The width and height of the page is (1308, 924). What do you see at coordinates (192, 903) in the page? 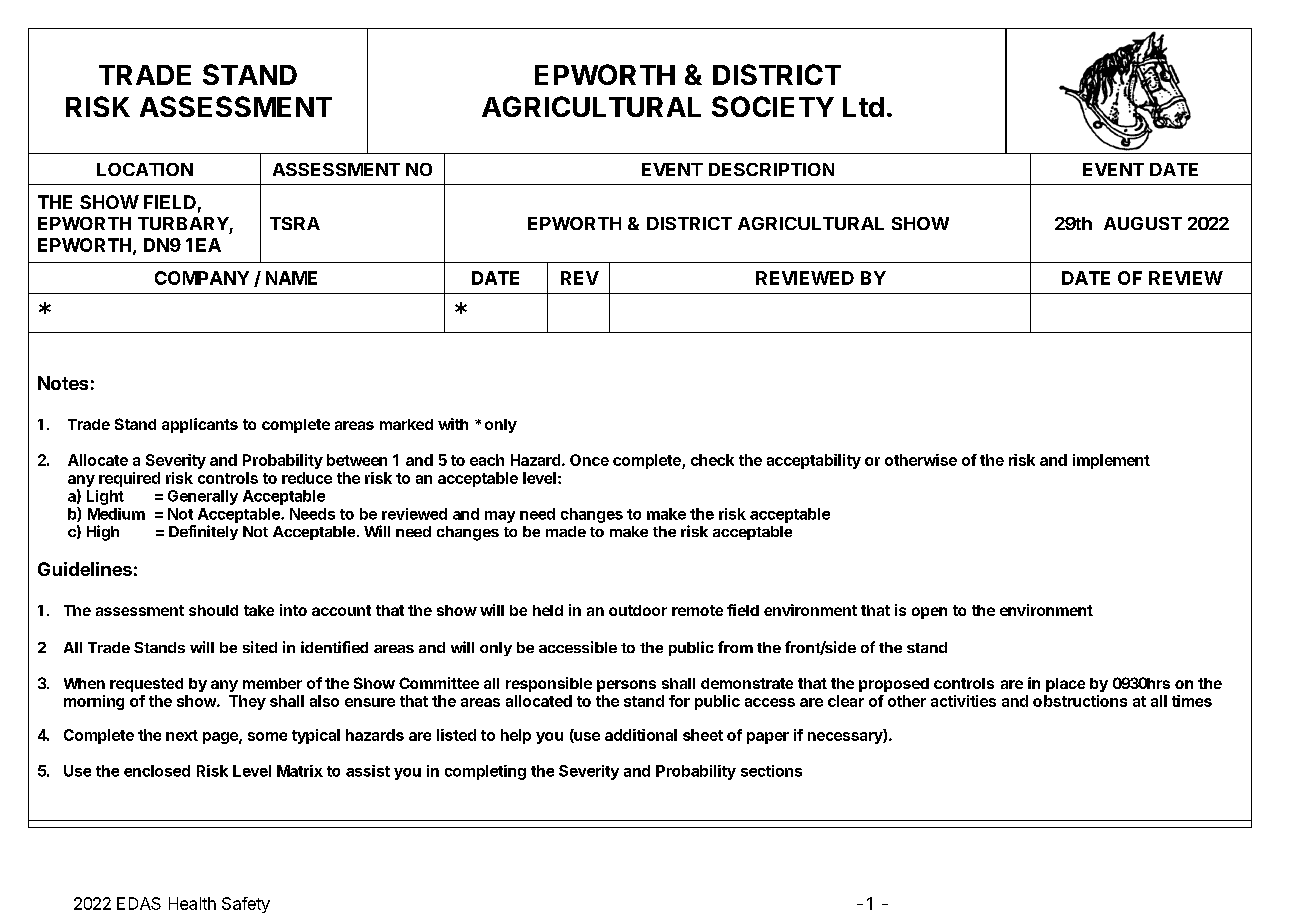
I see `Health` at bounding box center [192, 903].
